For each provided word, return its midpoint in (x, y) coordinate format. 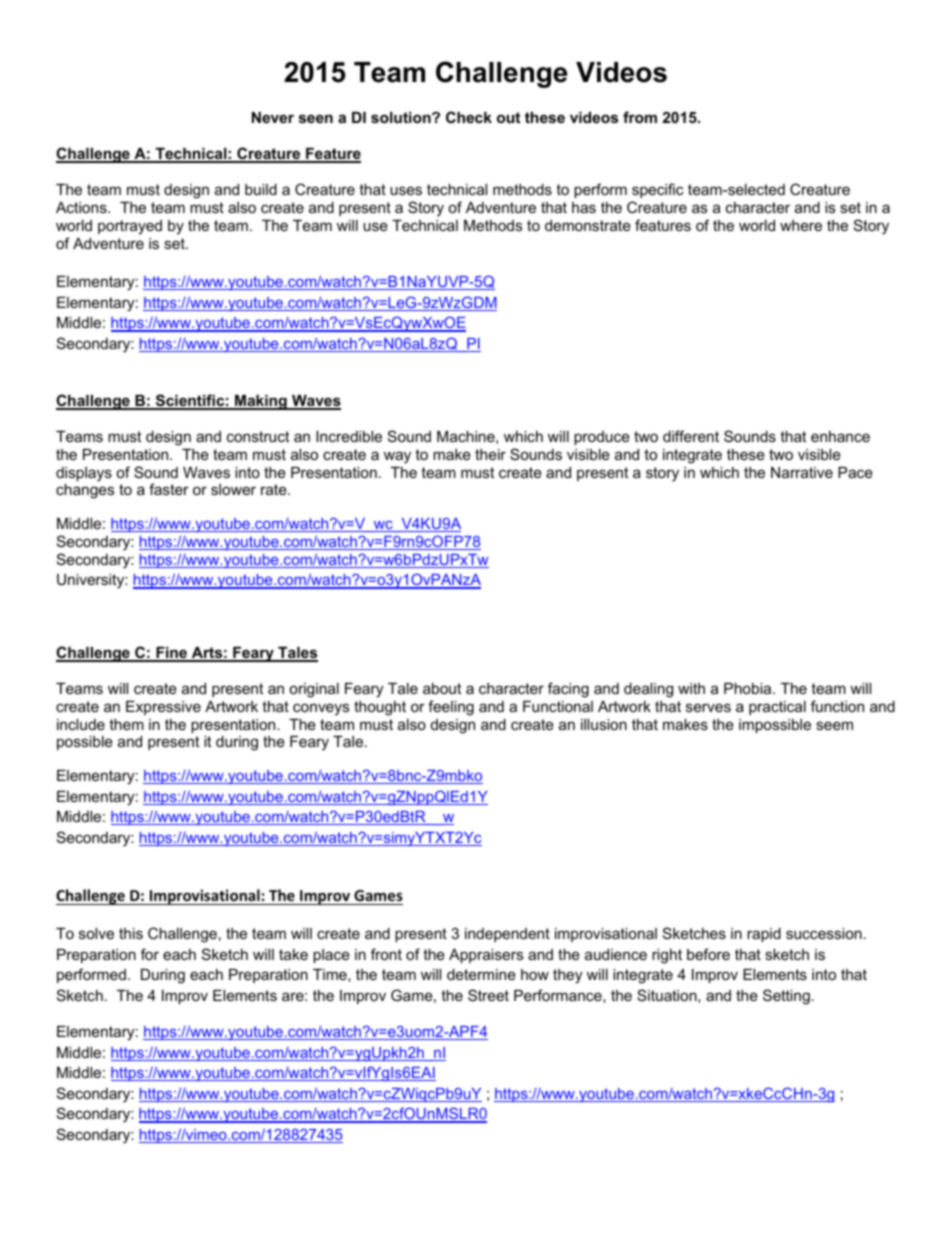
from (640, 117)
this (131, 933)
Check (469, 117)
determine (481, 974)
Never (273, 117)
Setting (786, 997)
